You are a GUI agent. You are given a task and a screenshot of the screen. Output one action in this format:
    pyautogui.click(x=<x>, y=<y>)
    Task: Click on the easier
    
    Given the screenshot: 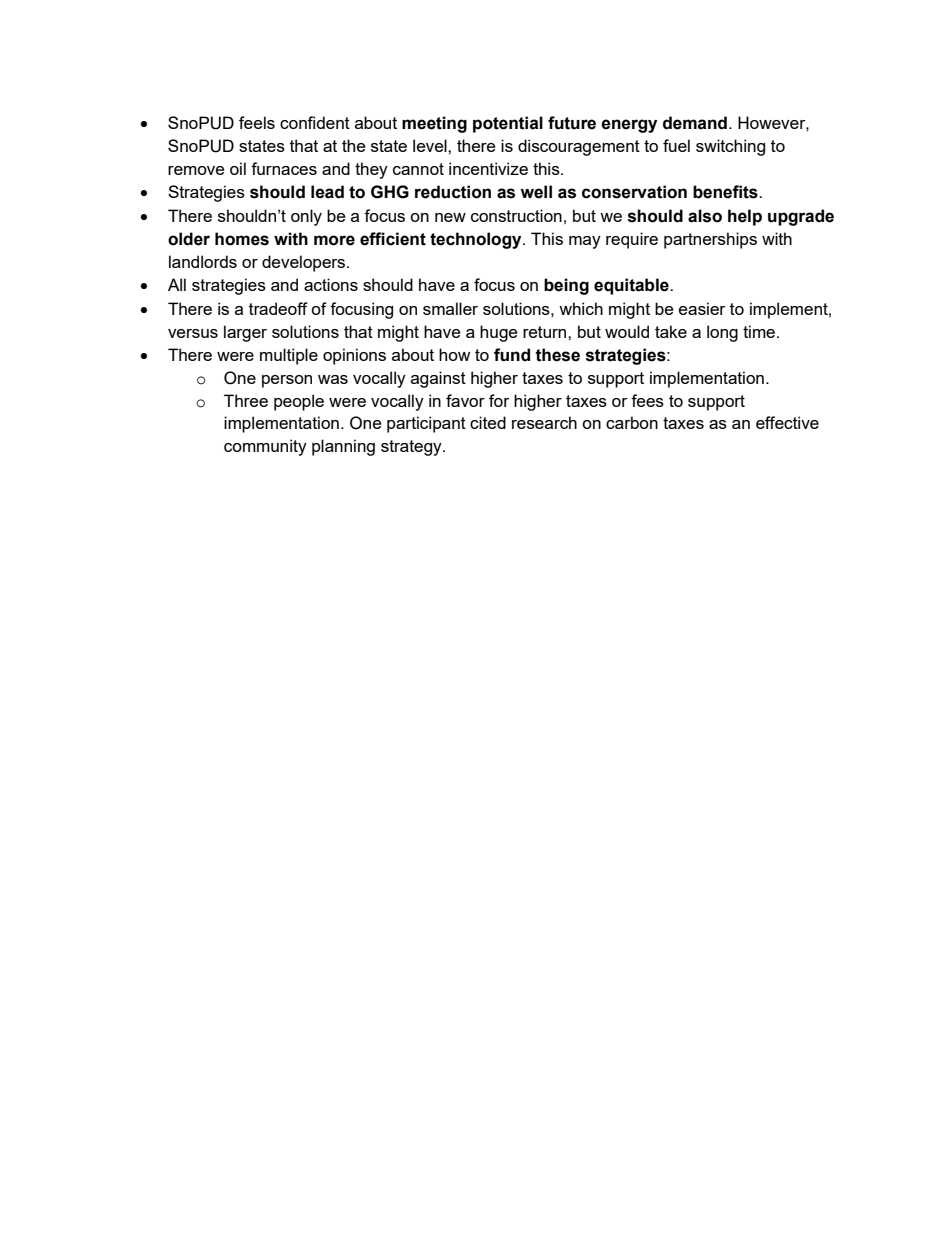 What is the action you would take?
    pyautogui.click(x=702, y=308)
